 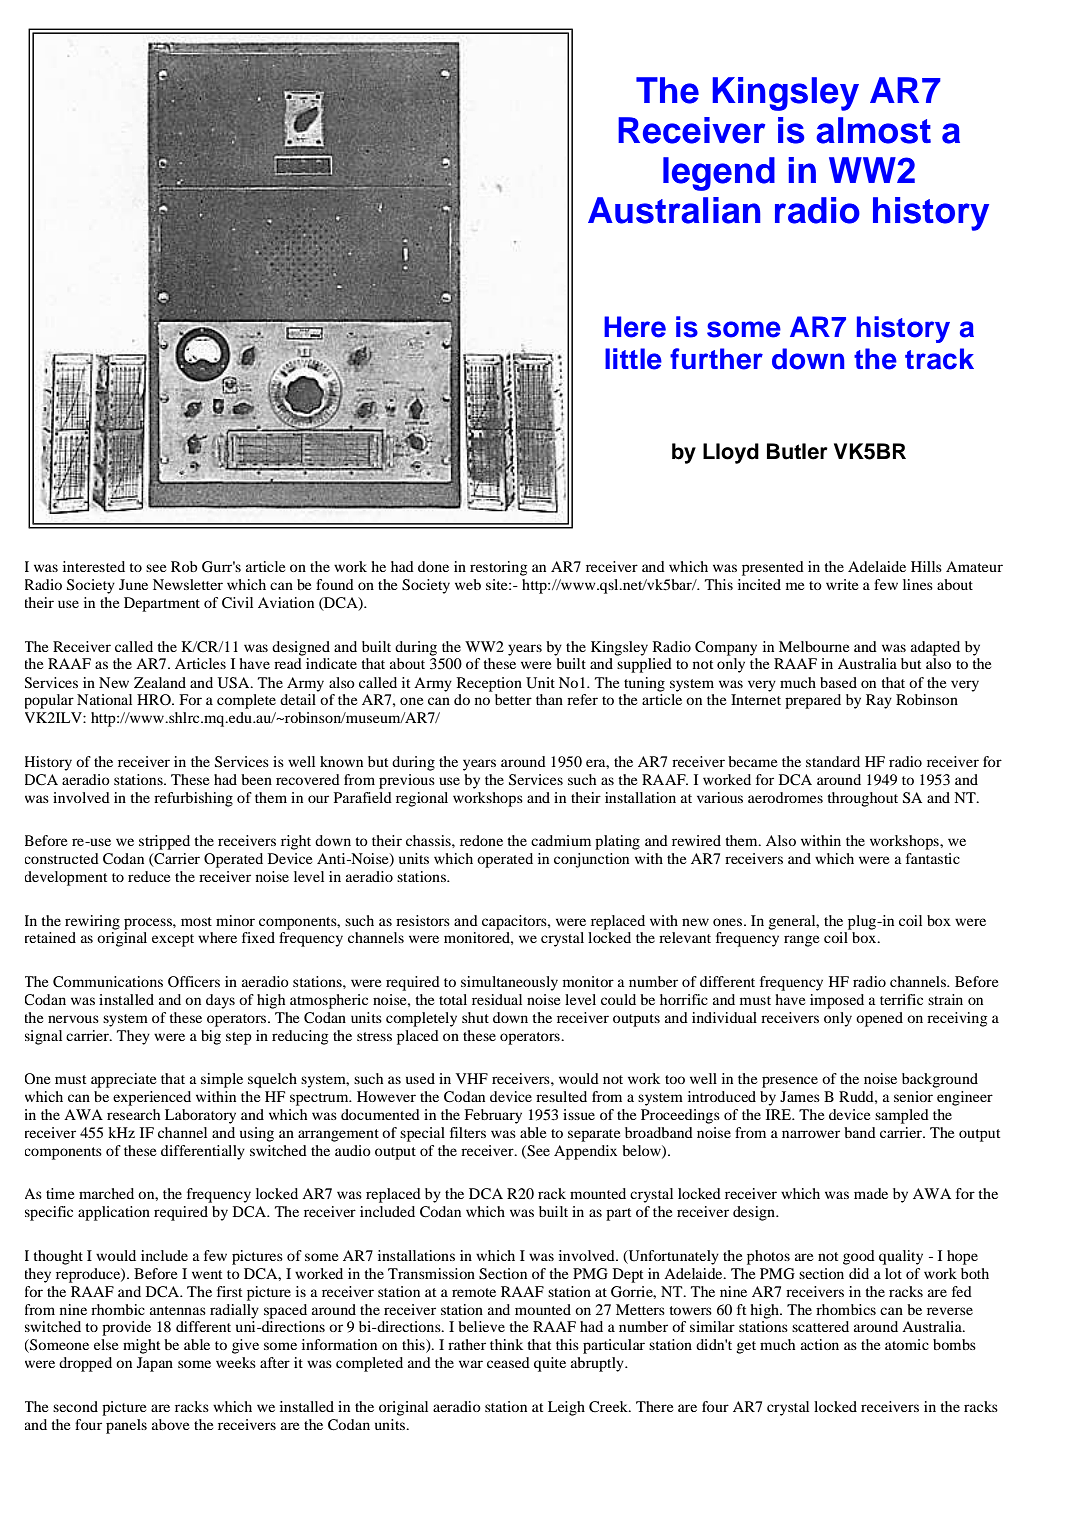 I want to click on residual, so click(x=497, y=999).
